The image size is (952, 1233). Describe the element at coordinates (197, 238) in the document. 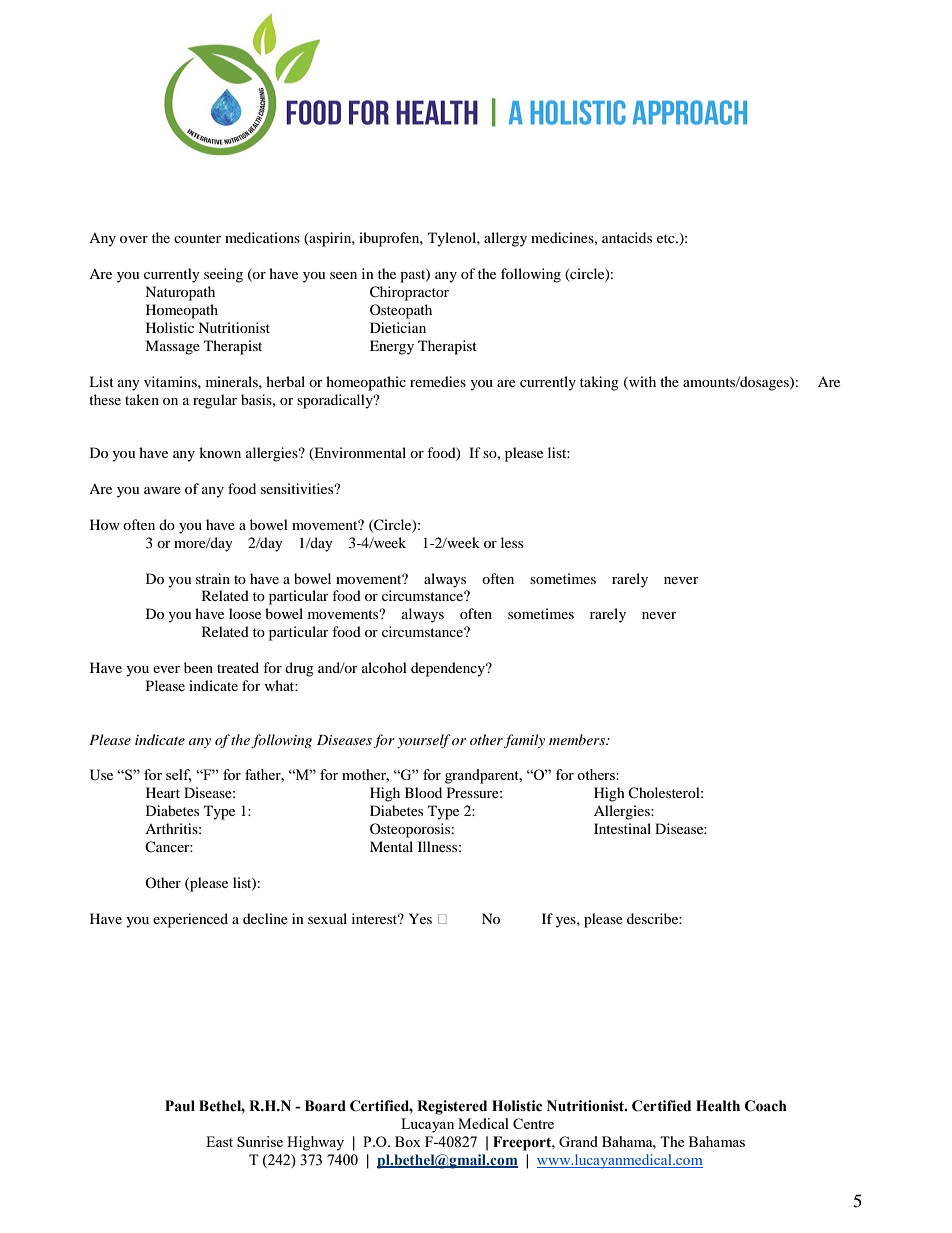

I see `counter` at that location.
